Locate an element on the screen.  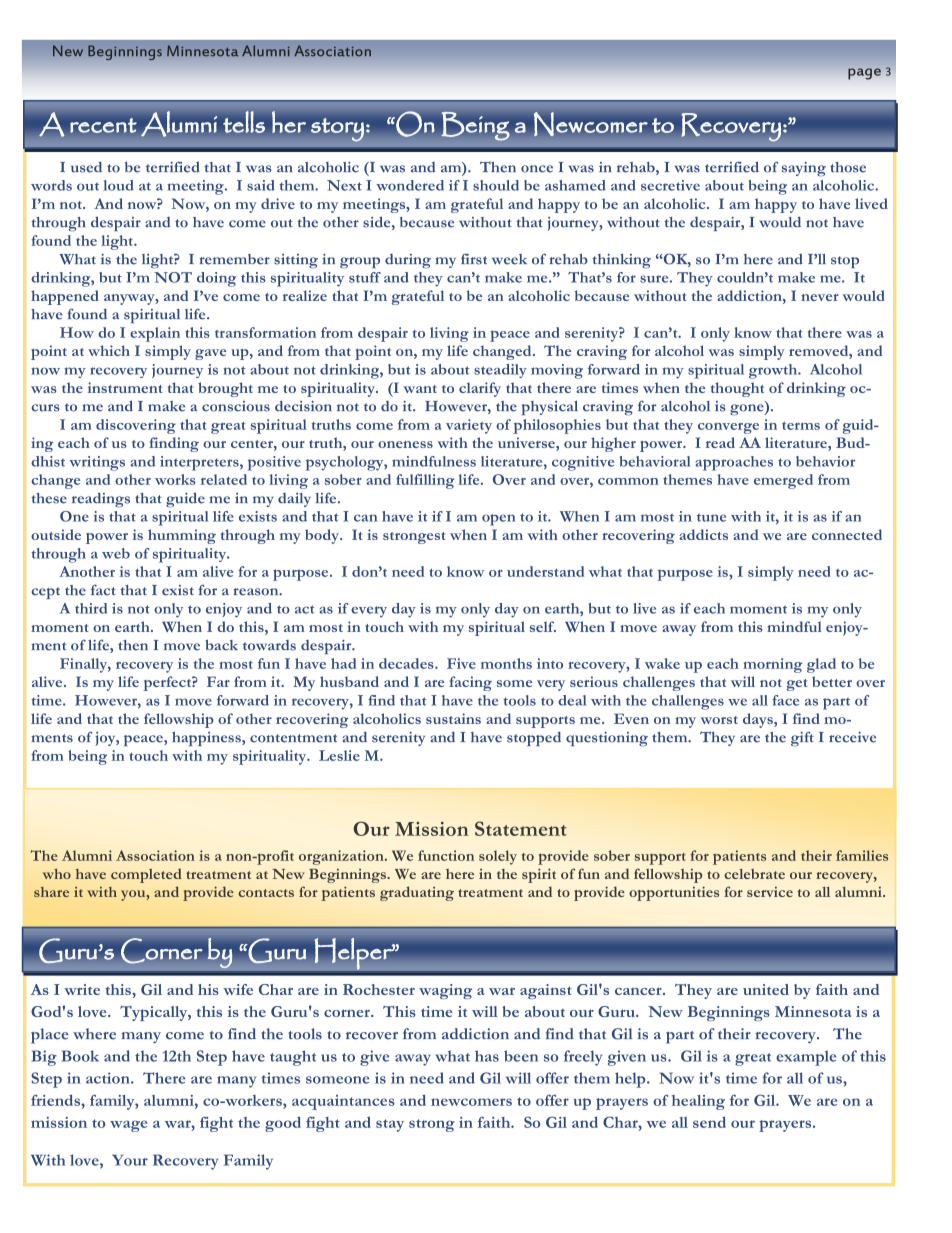
stay is located at coordinates (390, 1125).
